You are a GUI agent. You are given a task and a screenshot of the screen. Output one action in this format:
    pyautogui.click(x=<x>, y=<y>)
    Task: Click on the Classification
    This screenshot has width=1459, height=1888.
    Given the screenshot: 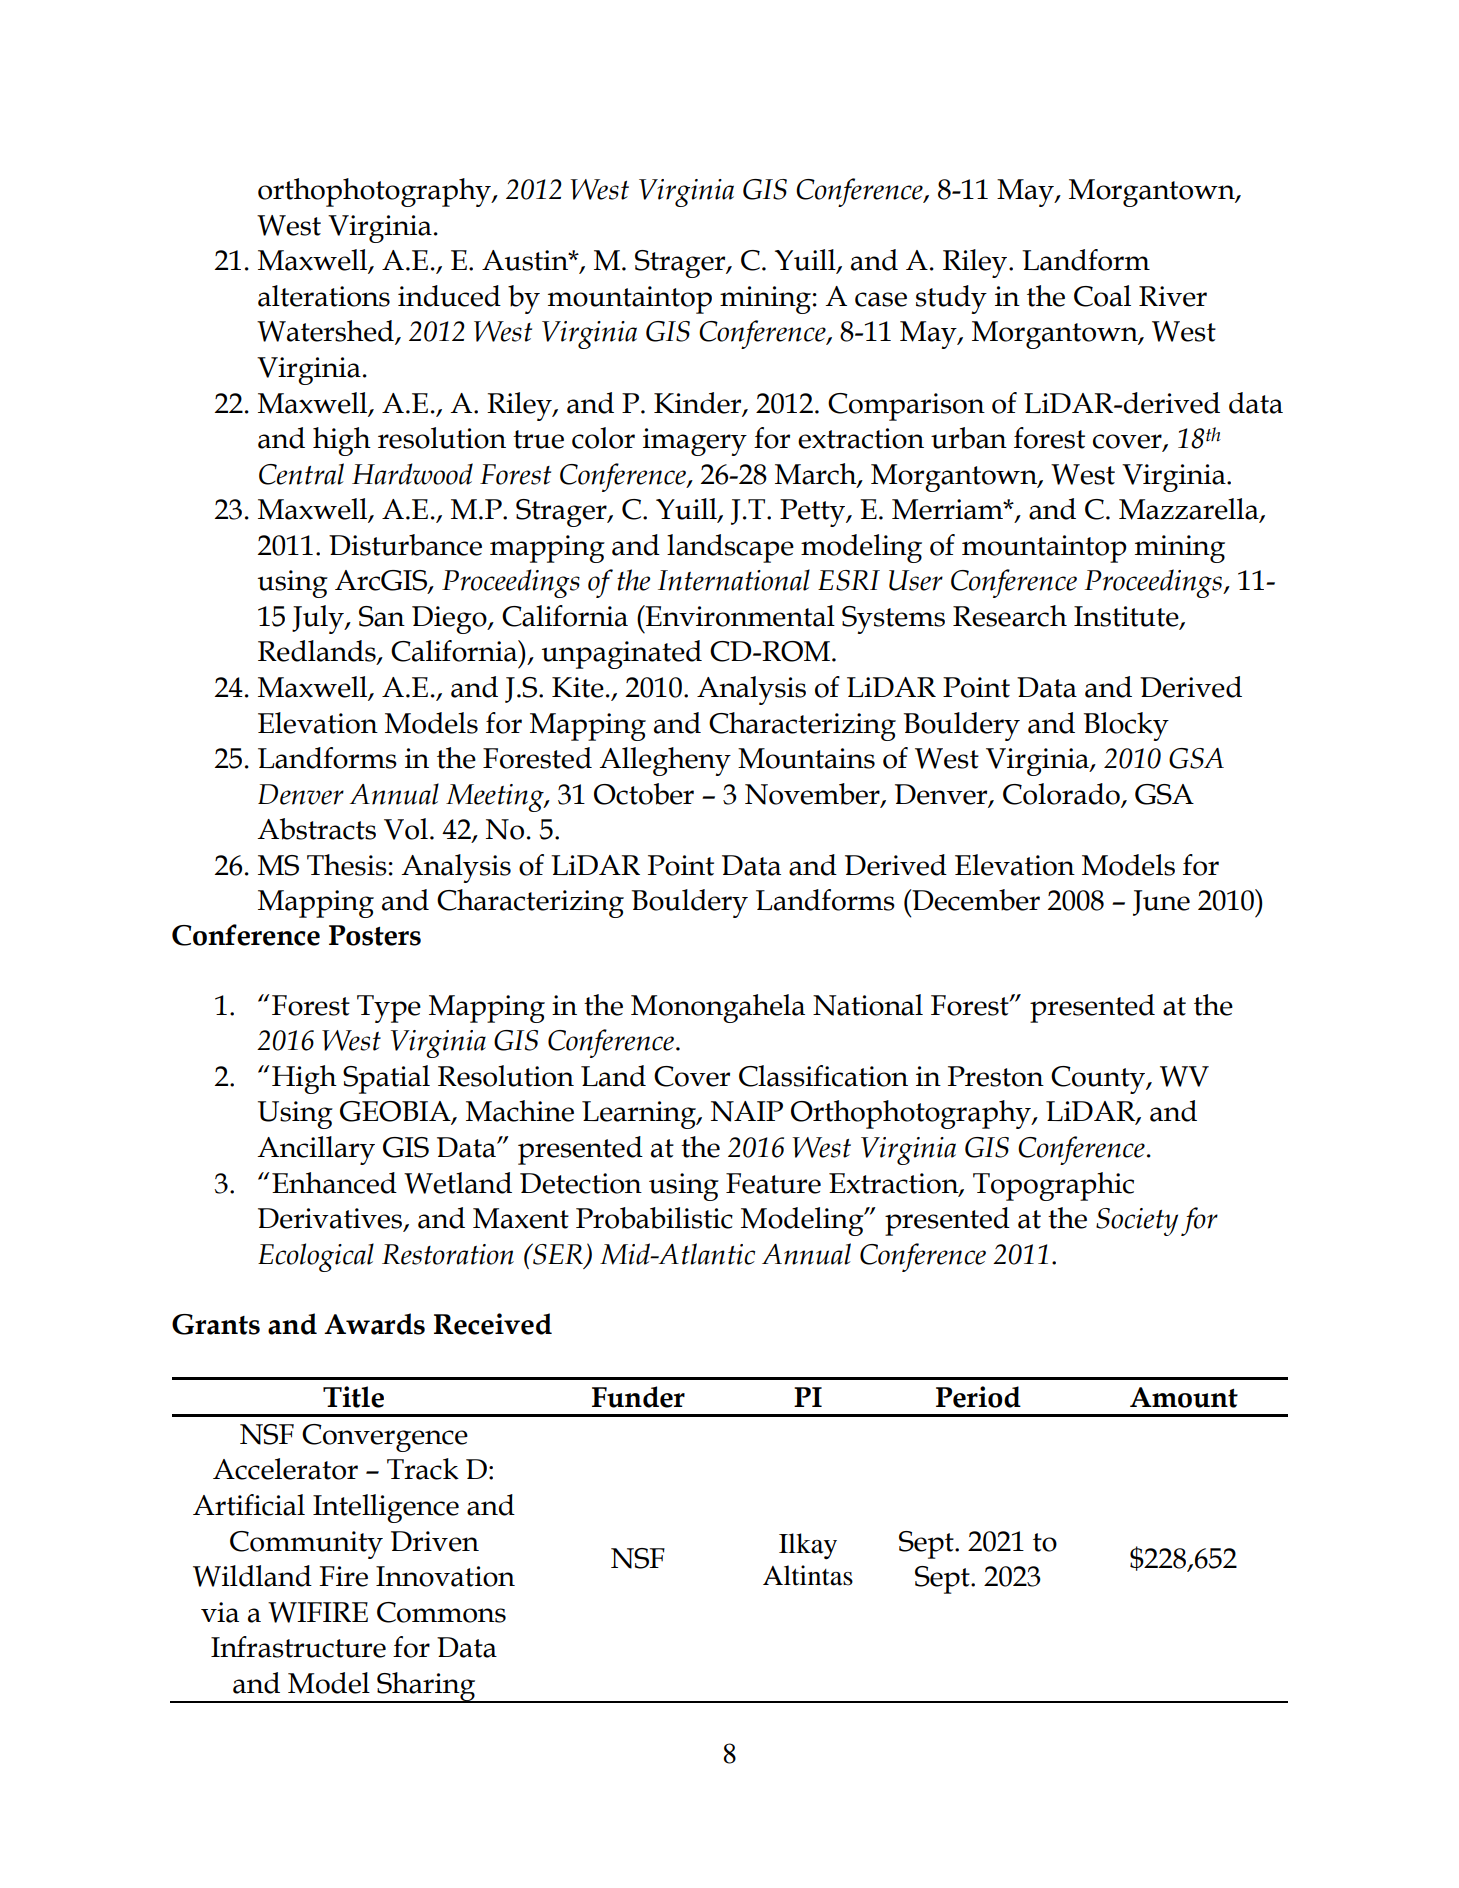 What is the action you would take?
    pyautogui.click(x=823, y=1076)
